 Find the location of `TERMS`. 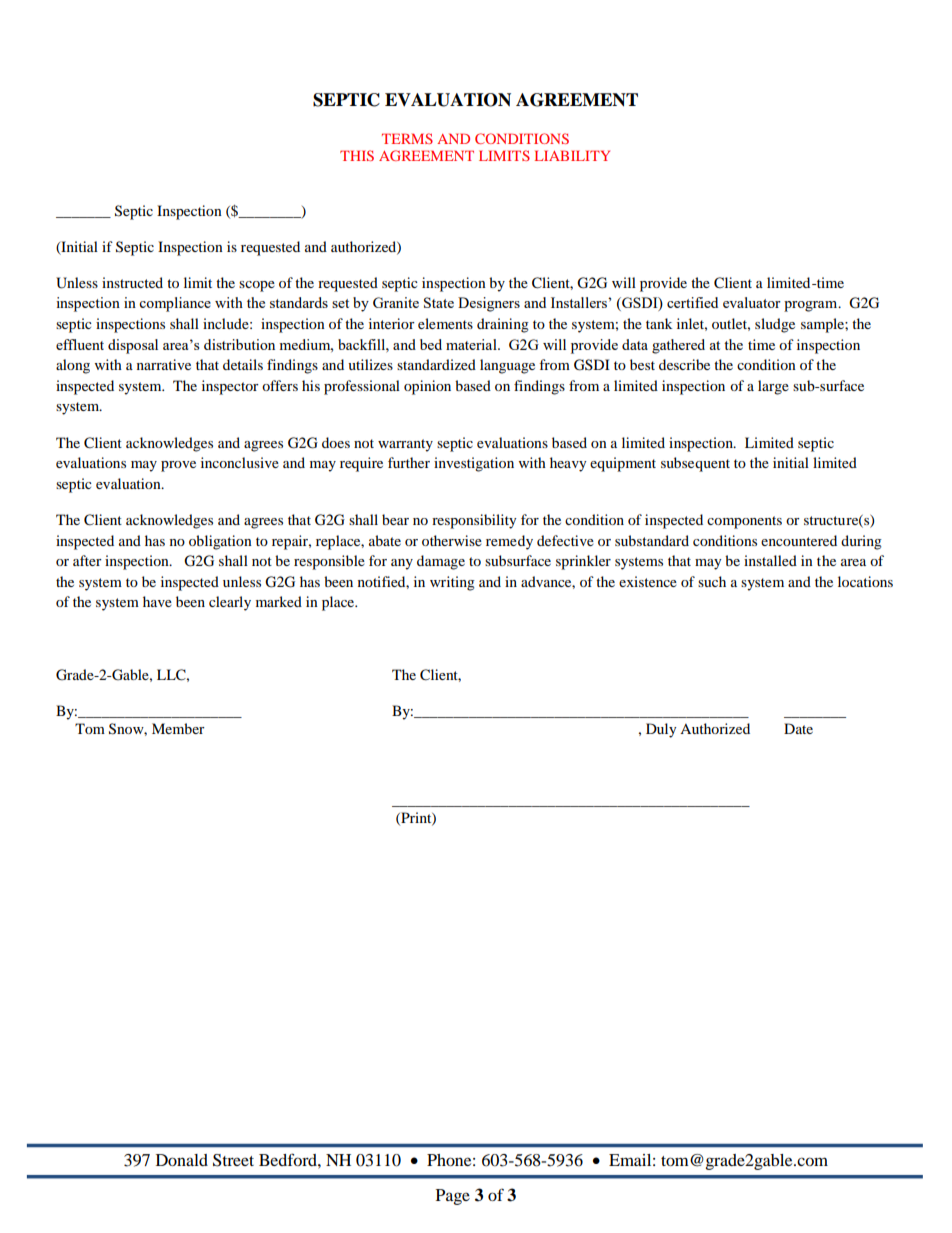

TERMS is located at coordinates (407, 138).
